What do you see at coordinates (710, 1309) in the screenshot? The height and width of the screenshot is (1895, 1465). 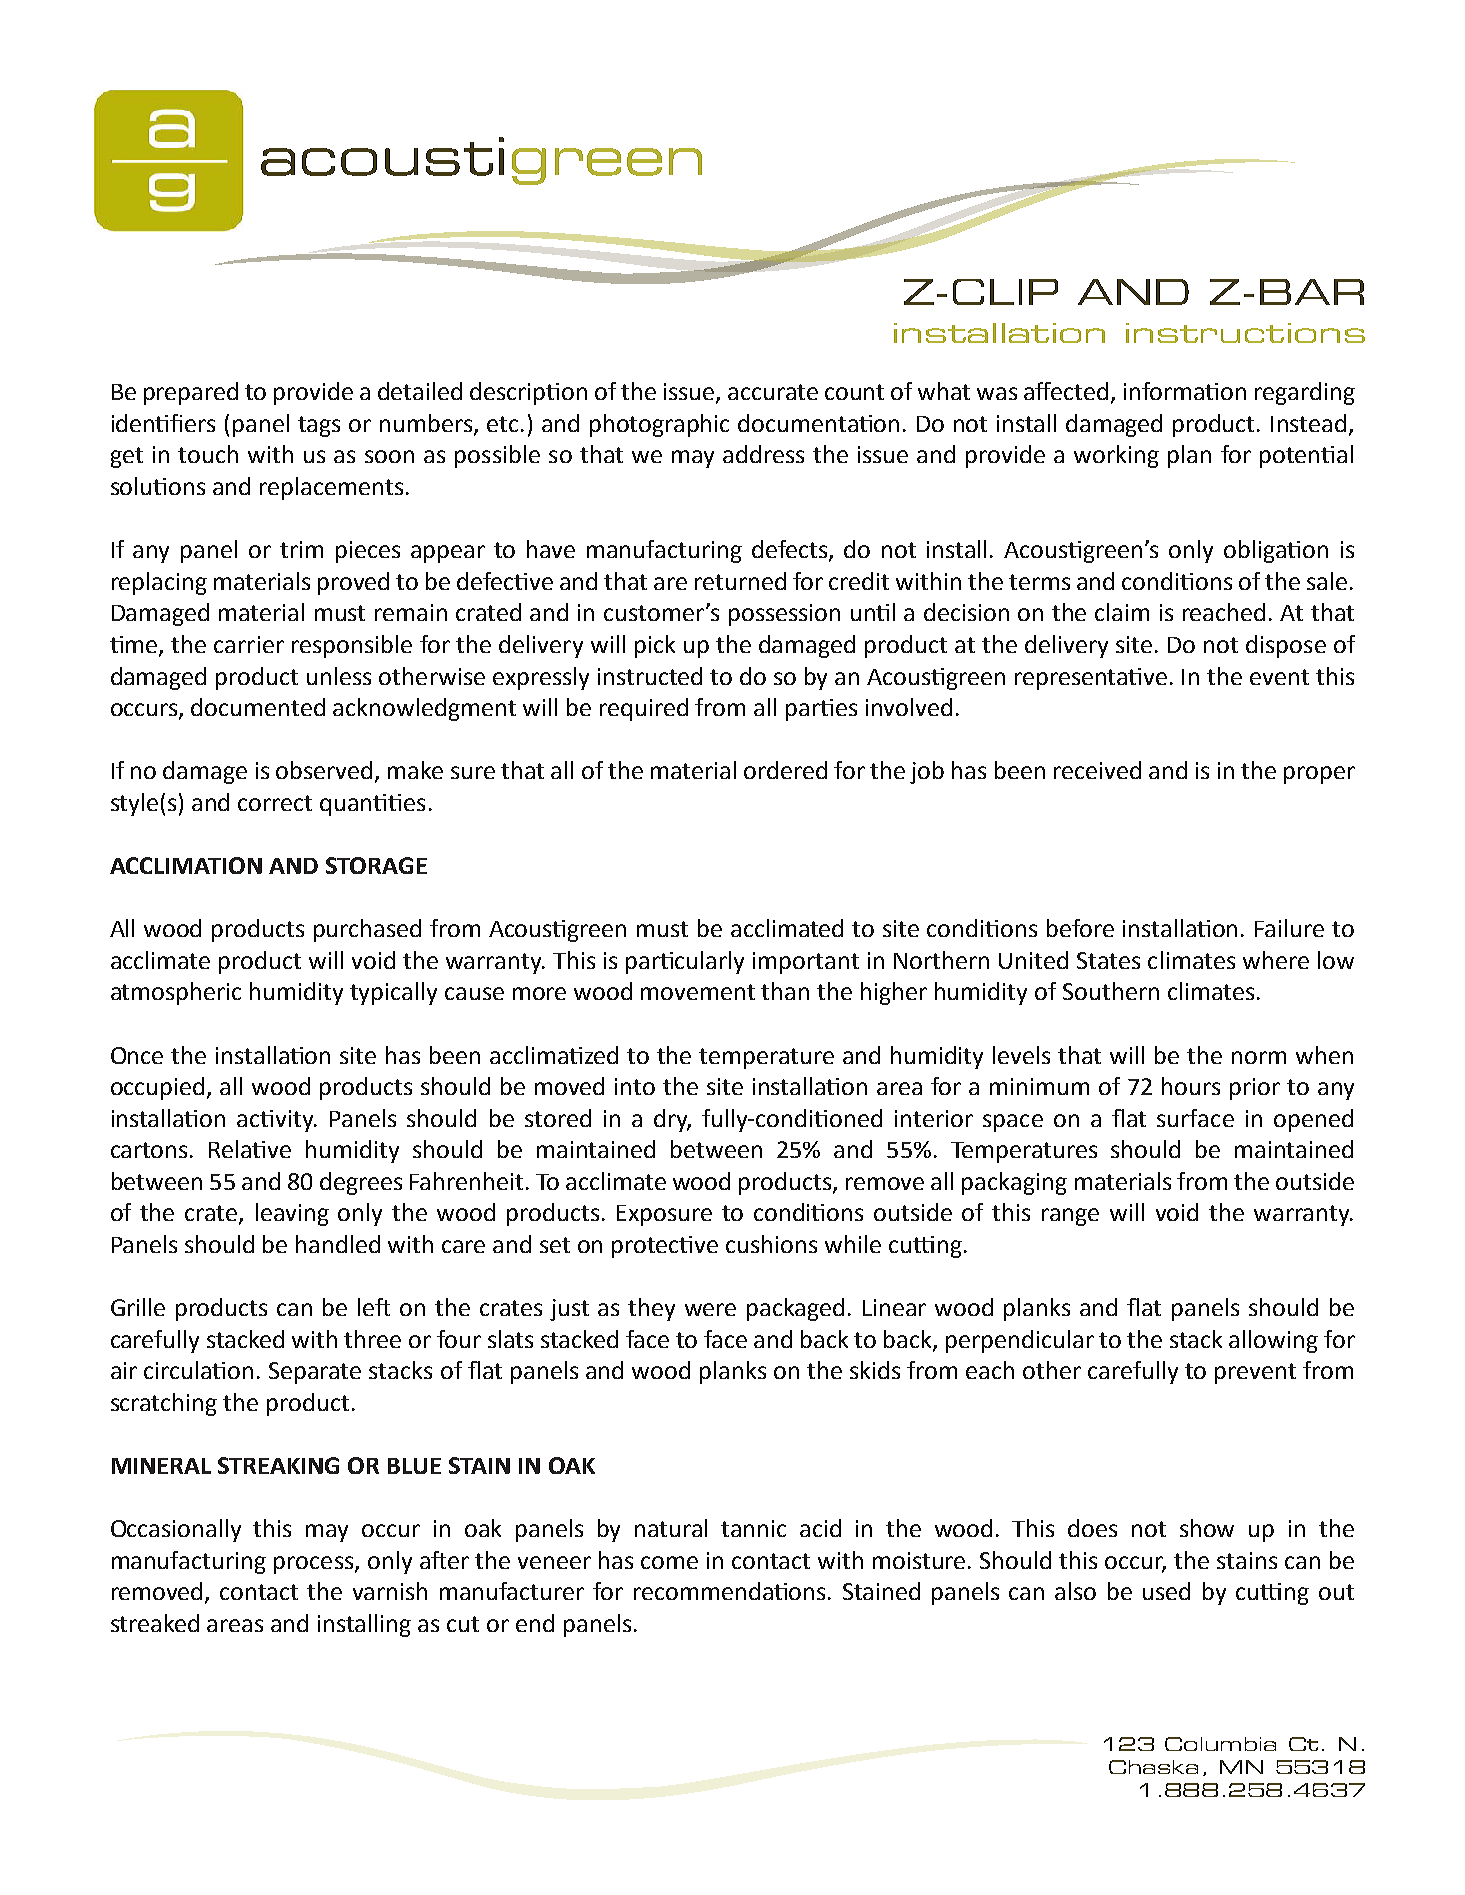 I see `were` at bounding box center [710, 1309].
